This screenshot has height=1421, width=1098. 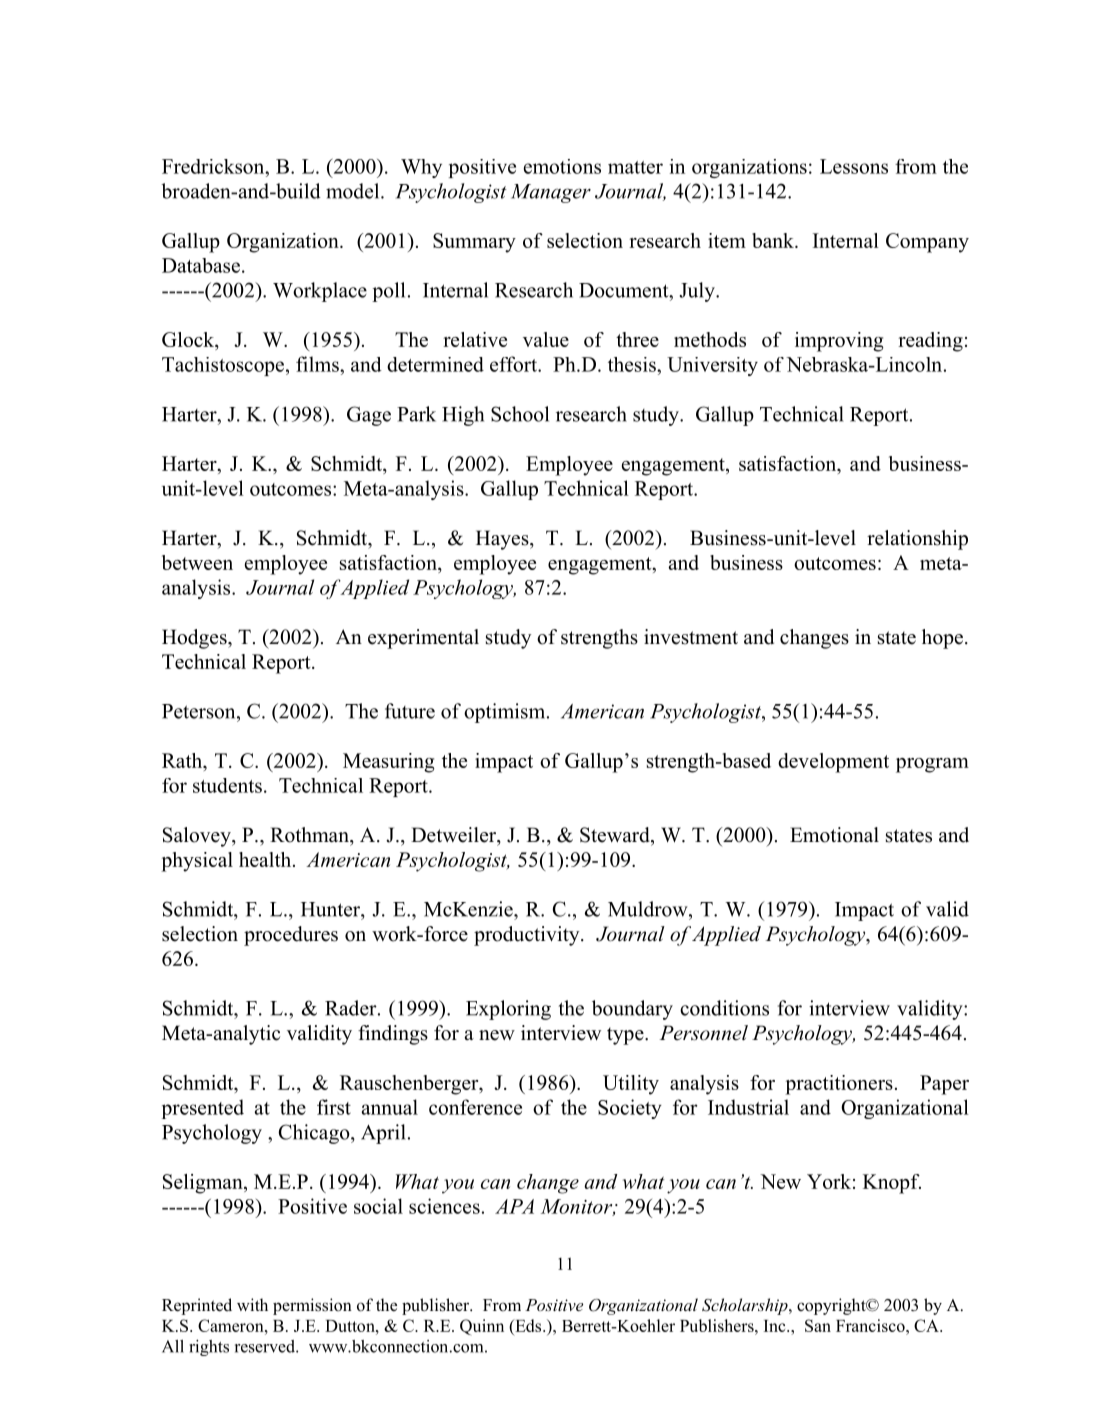 What do you see at coordinates (854, 166) in the screenshot?
I see `Lessons` at bounding box center [854, 166].
